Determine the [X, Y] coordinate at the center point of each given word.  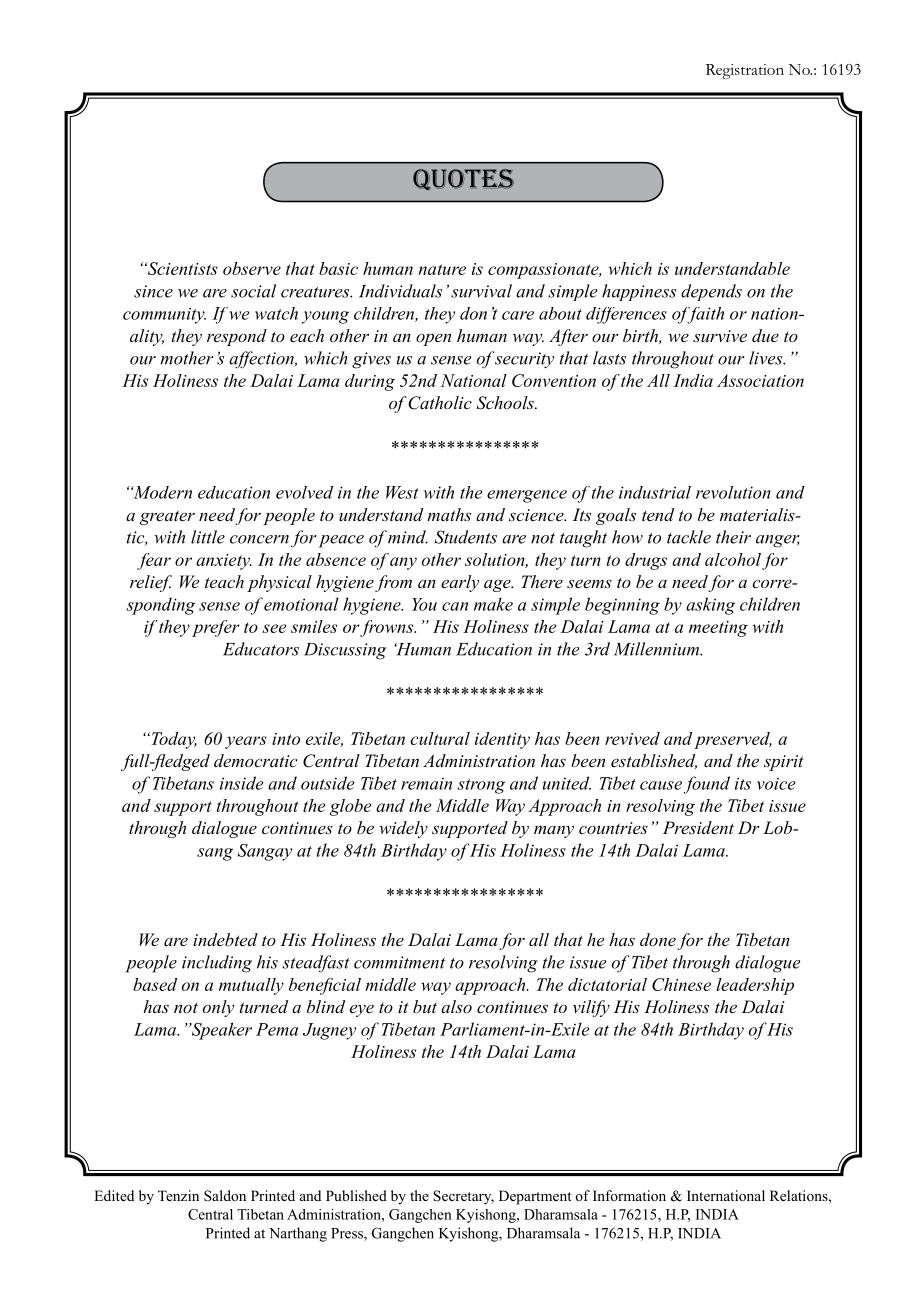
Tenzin [178, 1195]
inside [242, 783]
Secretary [463, 1197]
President [698, 827]
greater [167, 517]
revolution [733, 492]
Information [629, 1195]
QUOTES [463, 180]
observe [252, 268]
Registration [745, 71]
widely [403, 829]
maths [449, 514]
